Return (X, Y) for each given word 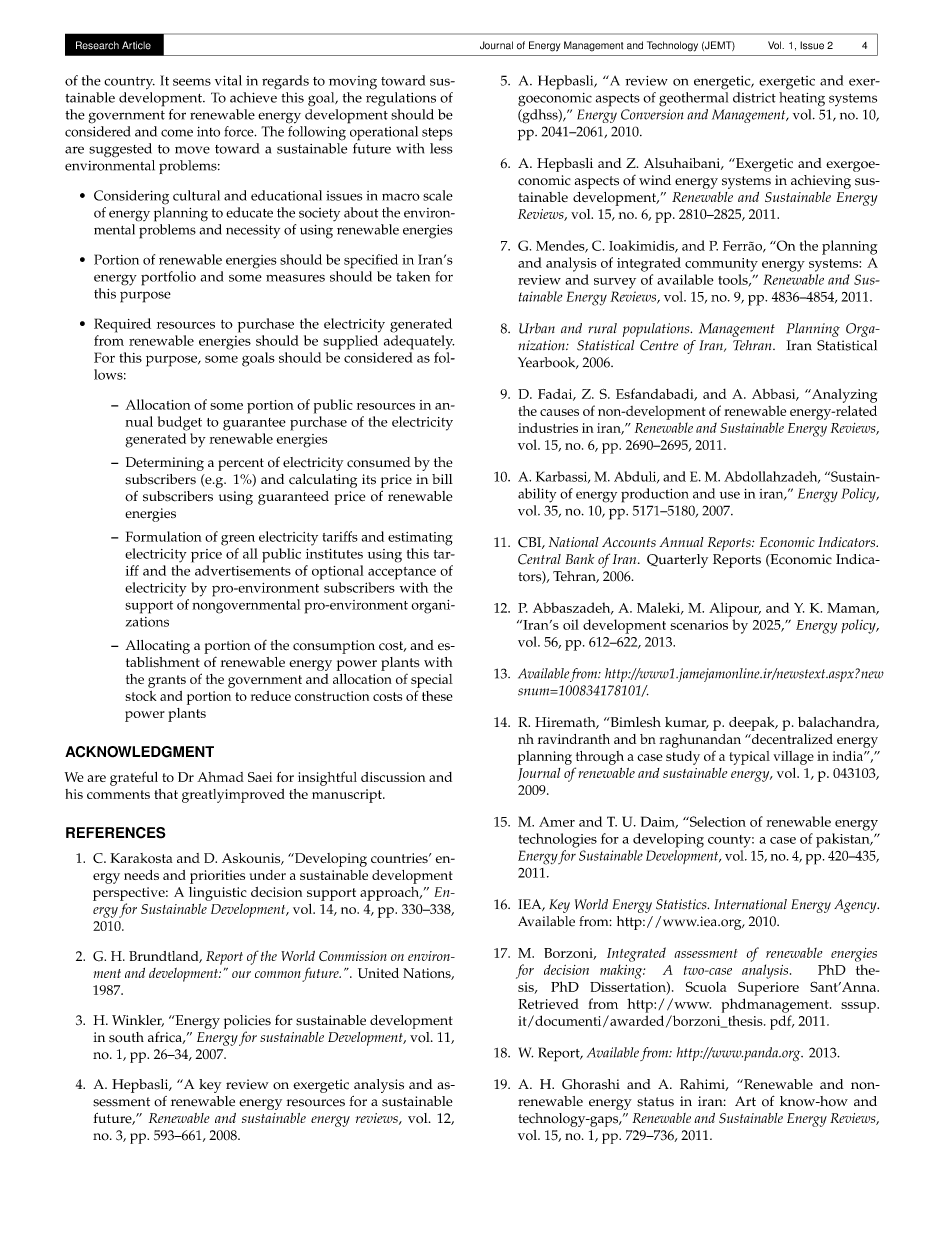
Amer (557, 822)
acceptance (402, 573)
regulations (401, 99)
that (166, 794)
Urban (537, 328)
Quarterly (677, 561)
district (754, 97)
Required (122, 325)
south (126, 1037)
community (721, 265)
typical (749, 758)
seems (192, 82)
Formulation (164, 536)
